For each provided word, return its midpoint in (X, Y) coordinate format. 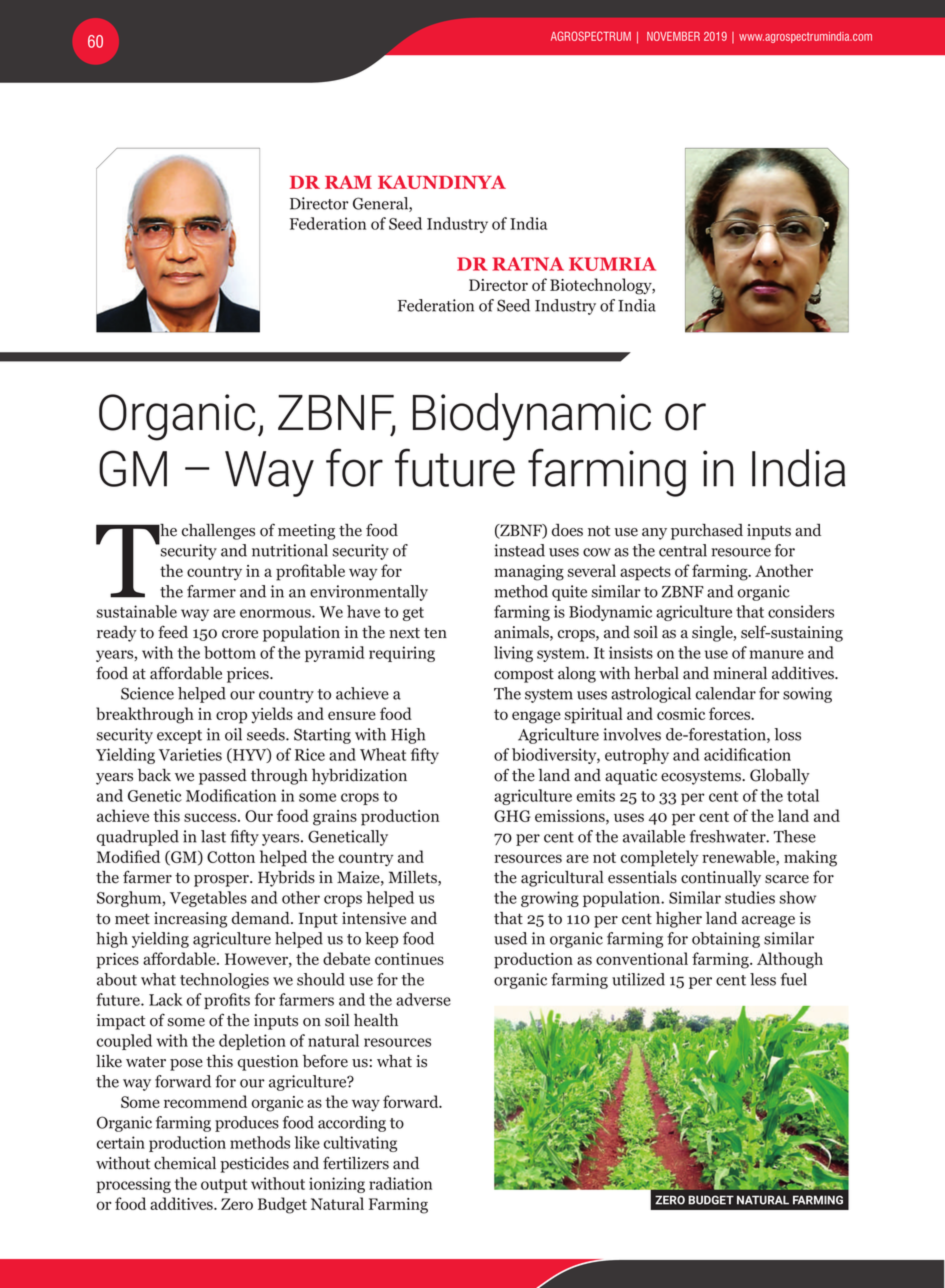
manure (776, 654)
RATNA (528, 264)
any (654, 534)
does (567, 530)
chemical (185, 1163)
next (404, 633)
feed (173, 632)
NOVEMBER (673, 36)
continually (721, 879)
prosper (222, 881)
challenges (218, 532)
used (510, 938)
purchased (707, 532)
